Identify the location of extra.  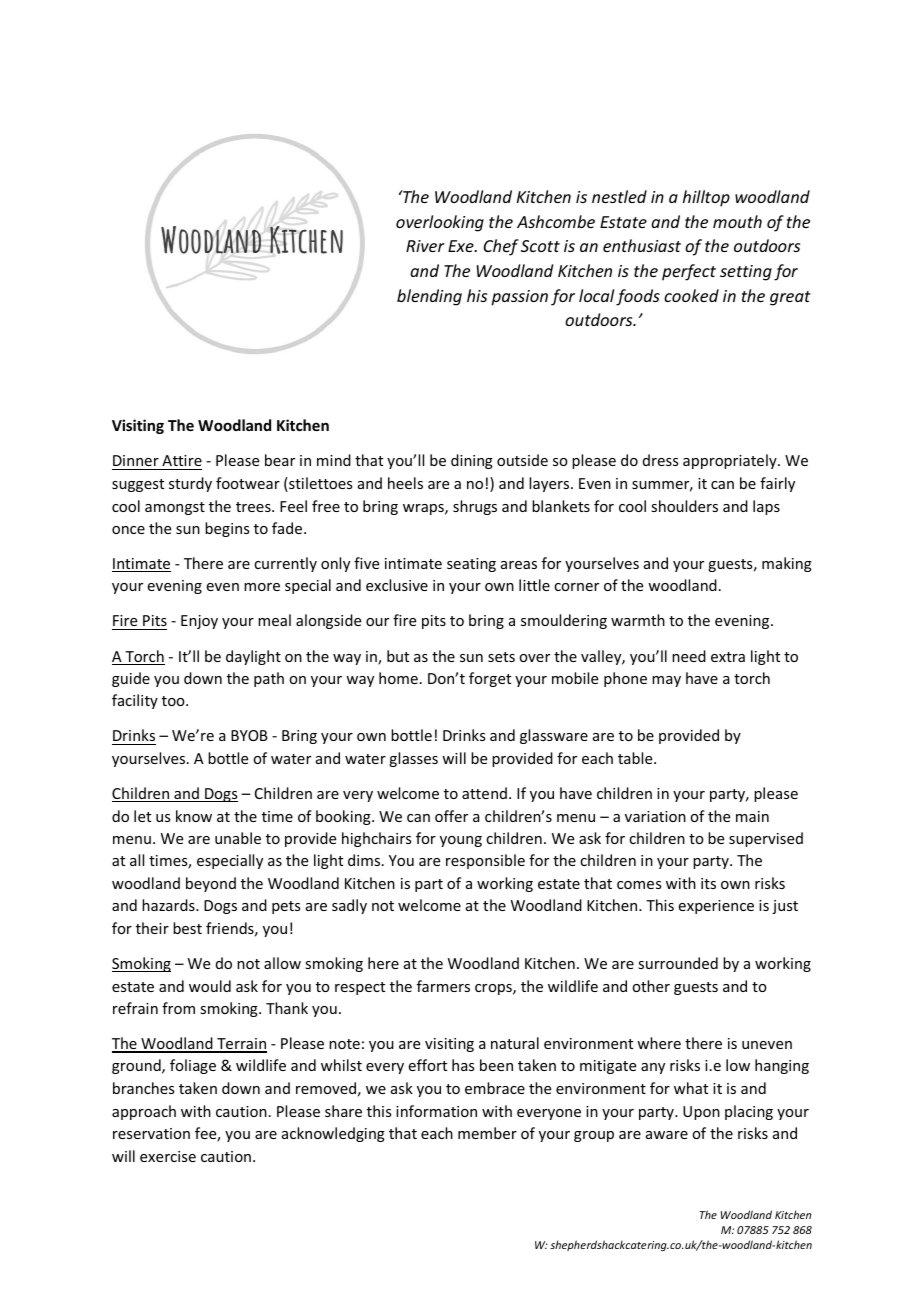
(728, 657).
